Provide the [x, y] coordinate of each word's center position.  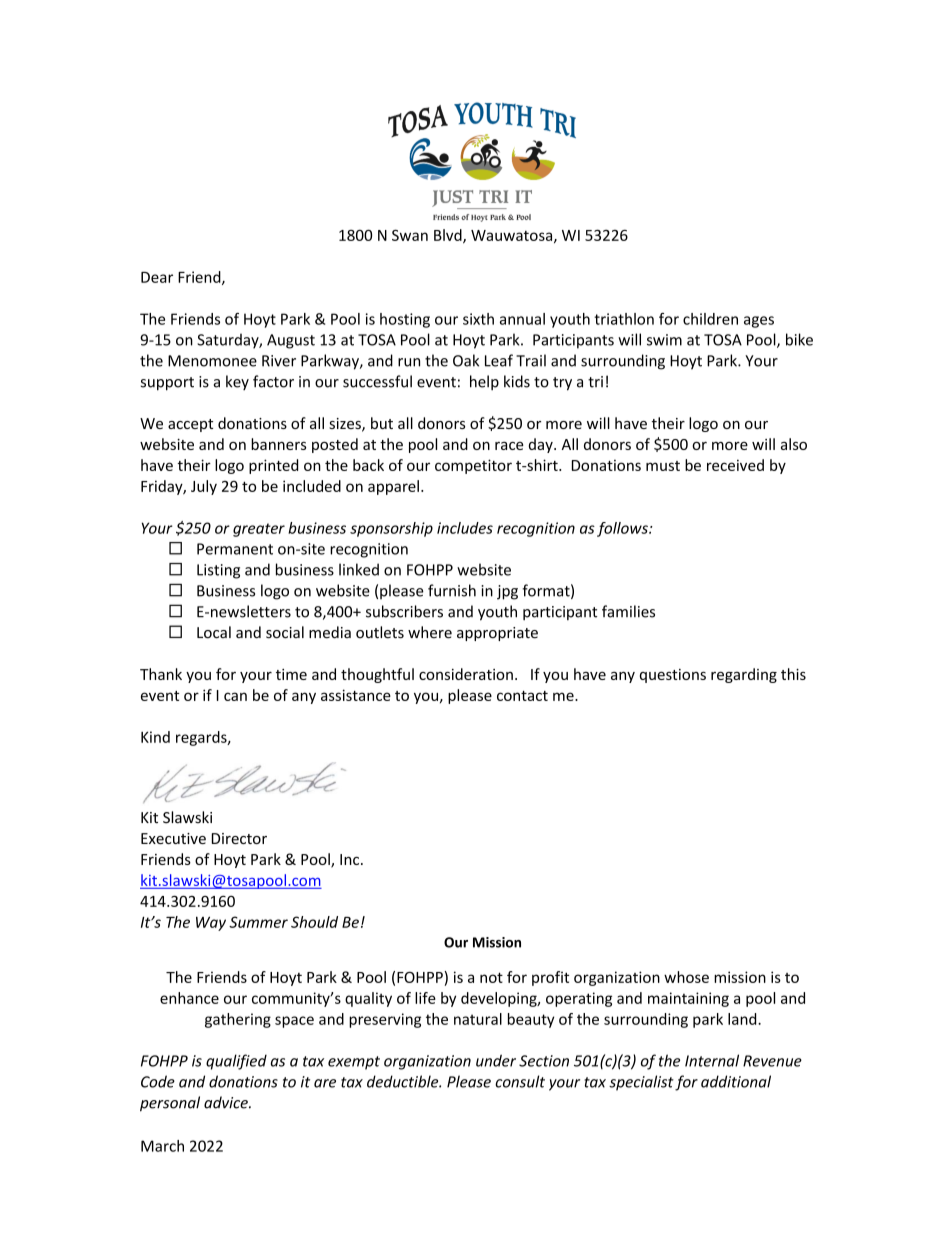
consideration [466, 674]
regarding [744, 675]
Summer [258, 922]
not [491, 977]
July [204, 487]
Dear [157, 277]
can [235, 696]
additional [736, 1081]
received [735, 465]
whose [686, 977]
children [710, 319]
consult [520, 1081]
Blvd [449, 236]
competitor [473, 466]
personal [170, 1104]
